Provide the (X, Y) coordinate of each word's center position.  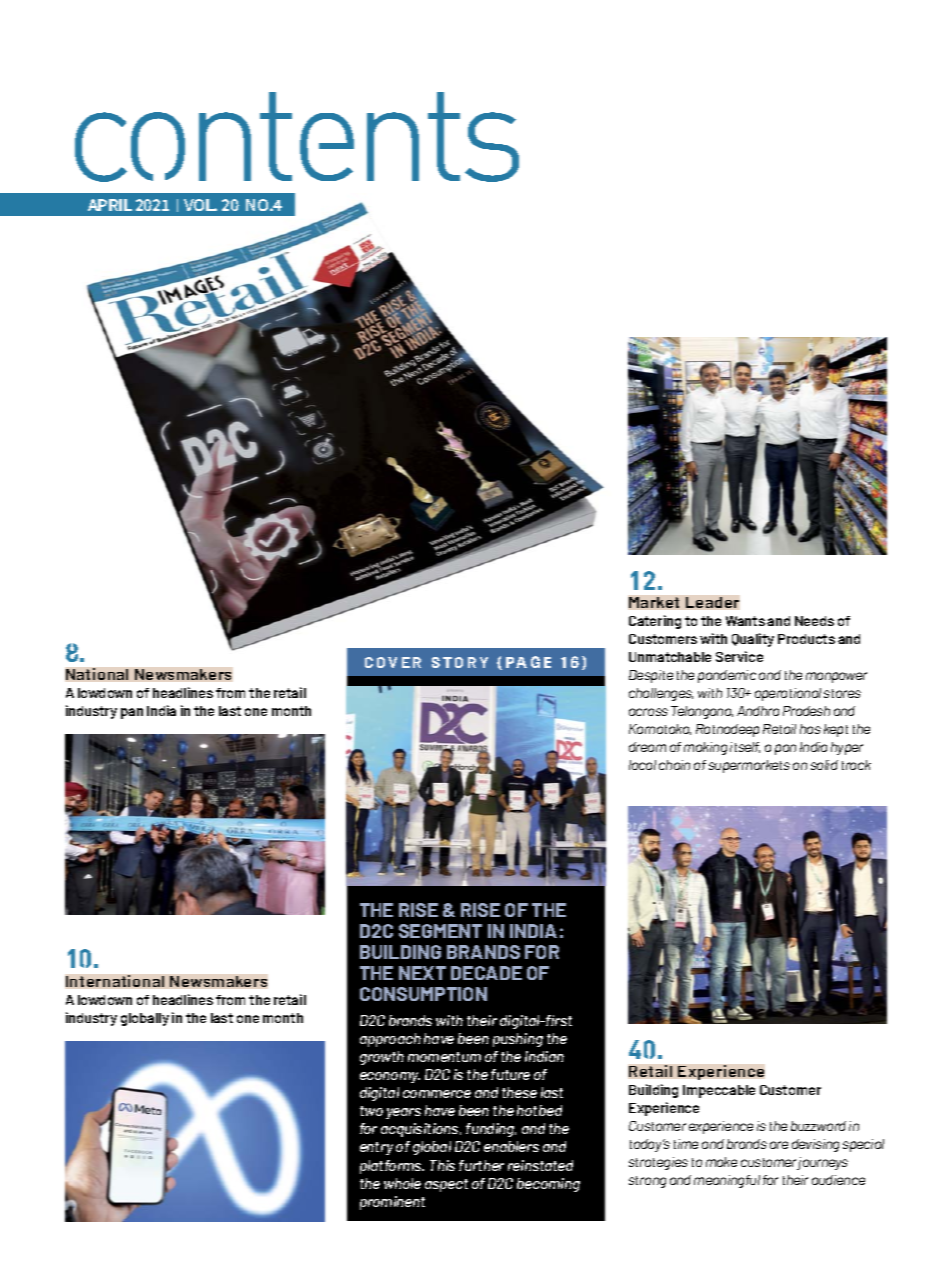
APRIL (110, 205)
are (779, 1145)
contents (297, 137)
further (481, 1165)
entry (376, 1148)
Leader (712, 602)
